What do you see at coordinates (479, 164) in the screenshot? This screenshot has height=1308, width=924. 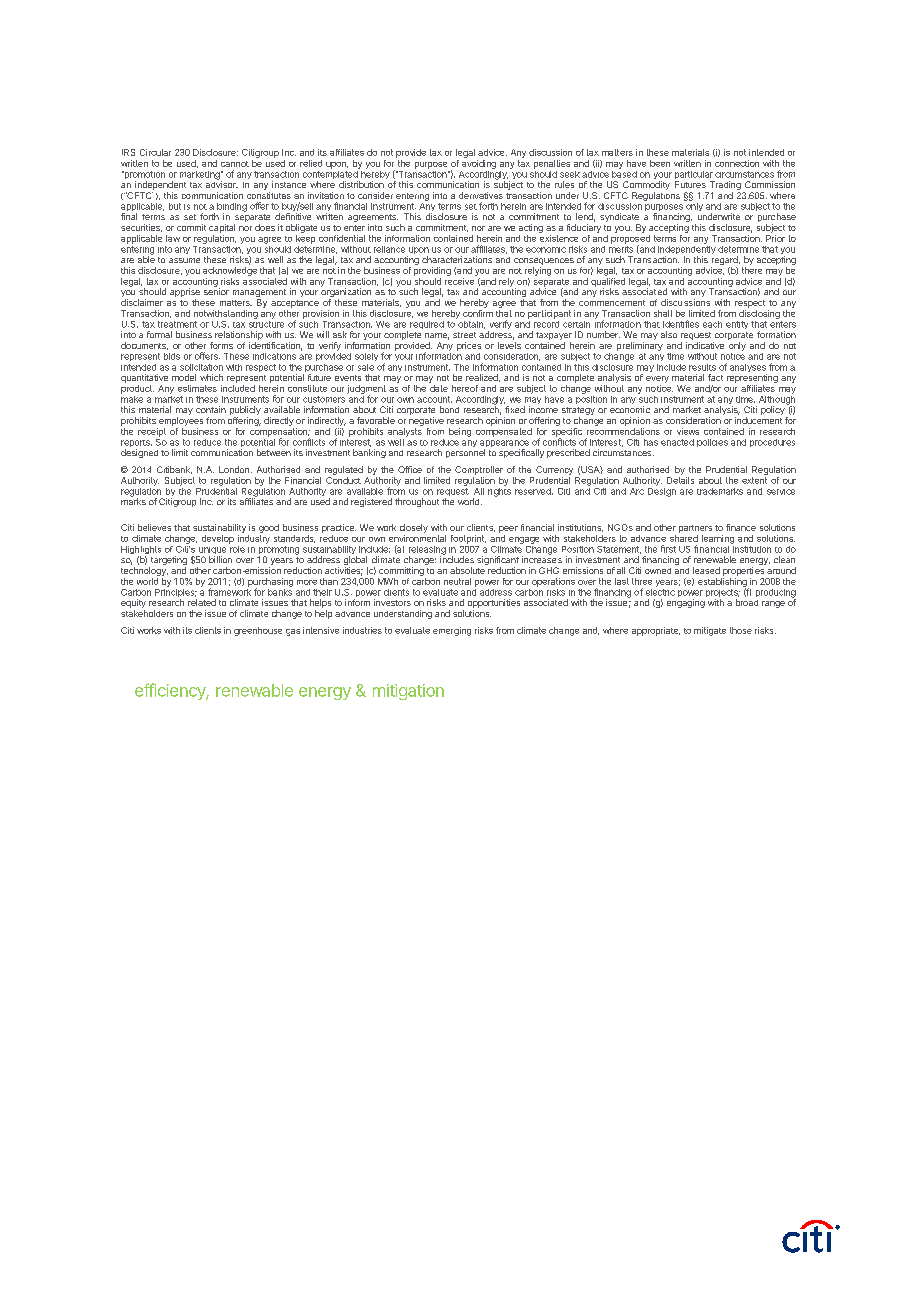 I see `avoiding` at bounding box center [479, 164].
